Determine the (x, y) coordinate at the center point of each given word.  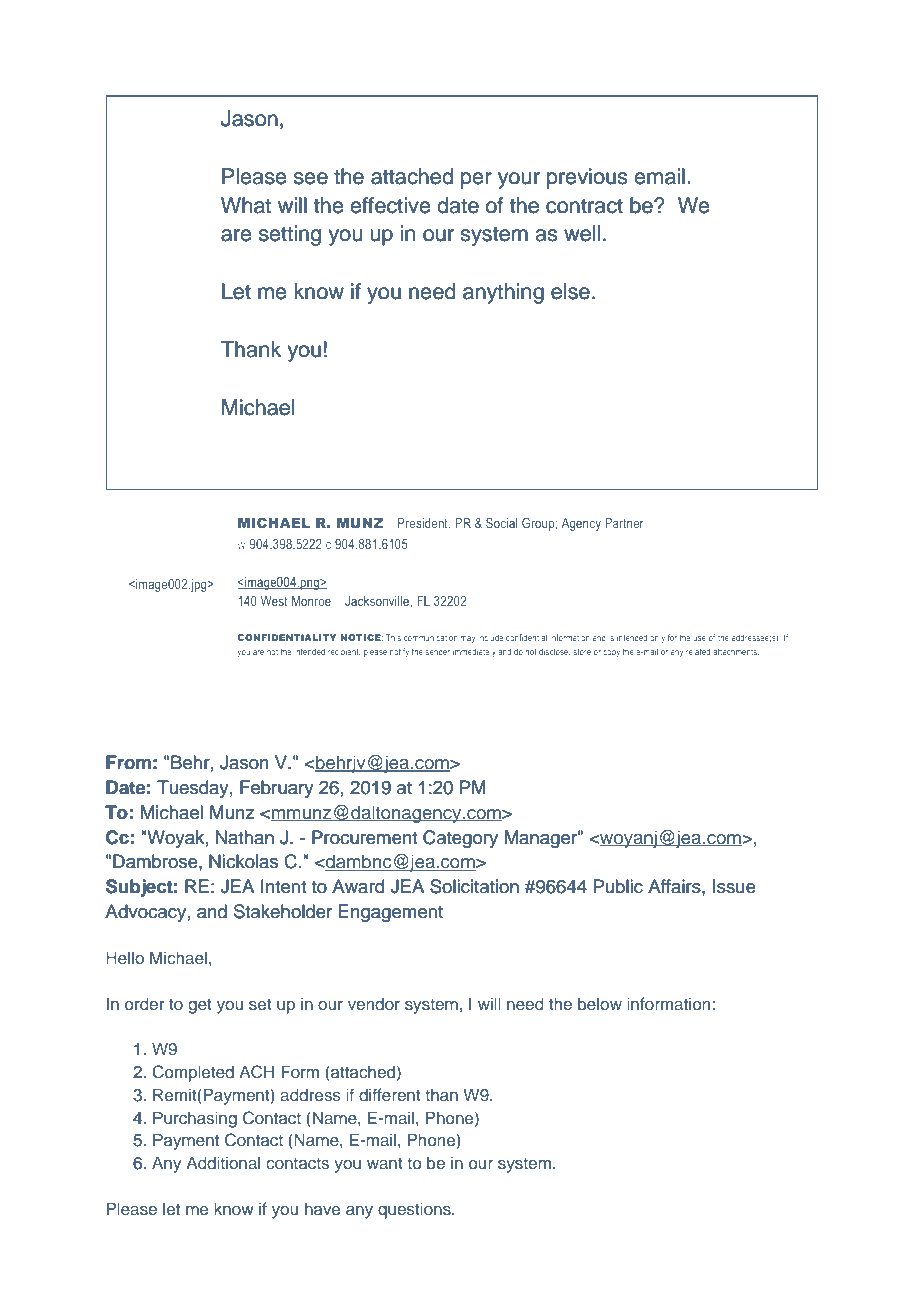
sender (437, 652)
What (246, 205)
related (698, 651)
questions (415, 1210)
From (128, 762)
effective (390, 205)
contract (584, 206)
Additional (223, 1162)
